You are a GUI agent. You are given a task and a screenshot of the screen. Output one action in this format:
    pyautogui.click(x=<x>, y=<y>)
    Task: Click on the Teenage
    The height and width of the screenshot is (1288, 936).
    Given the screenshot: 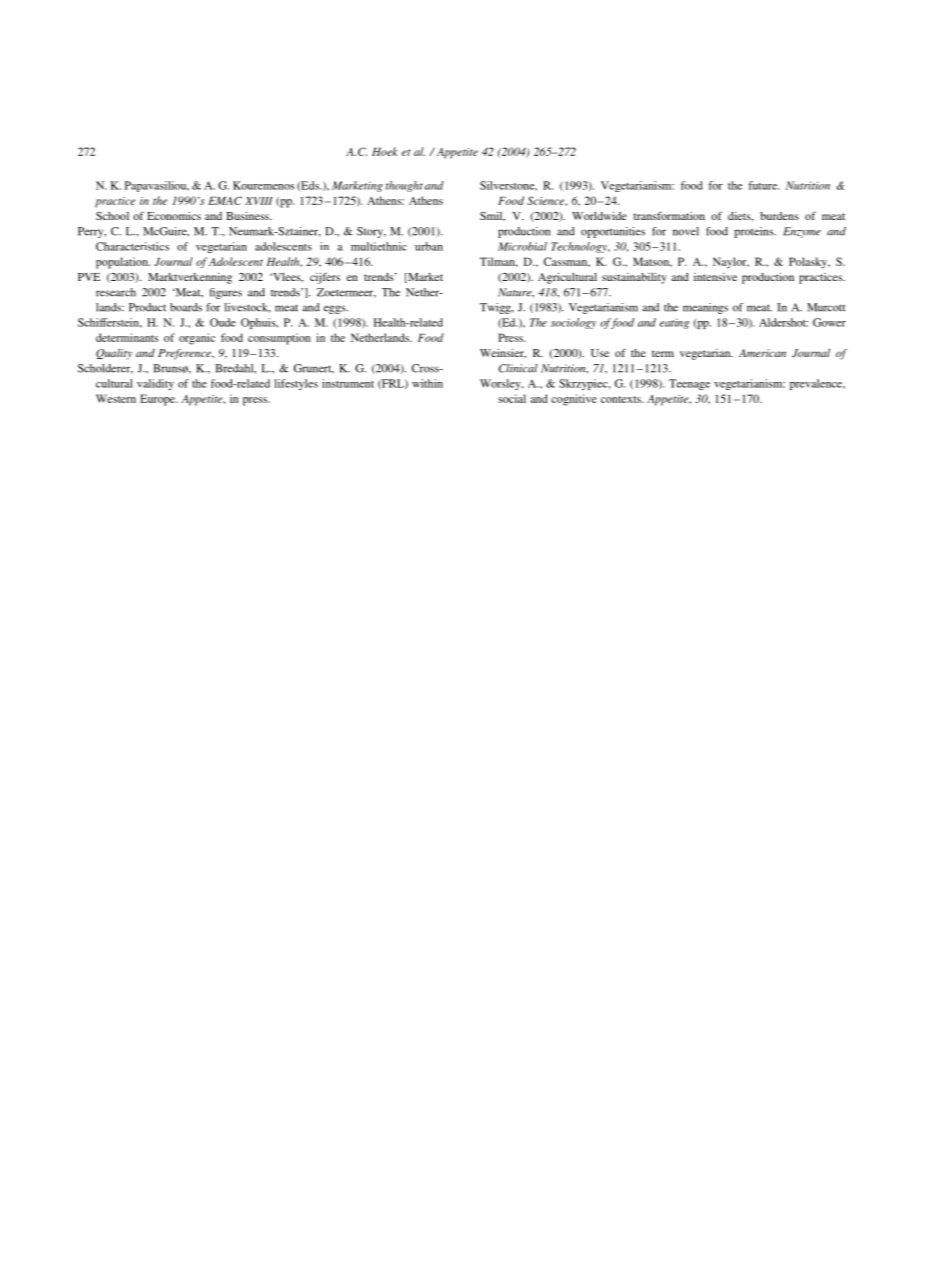 What is the action you would take?
    pyautogui.click(x=689, y=384)
